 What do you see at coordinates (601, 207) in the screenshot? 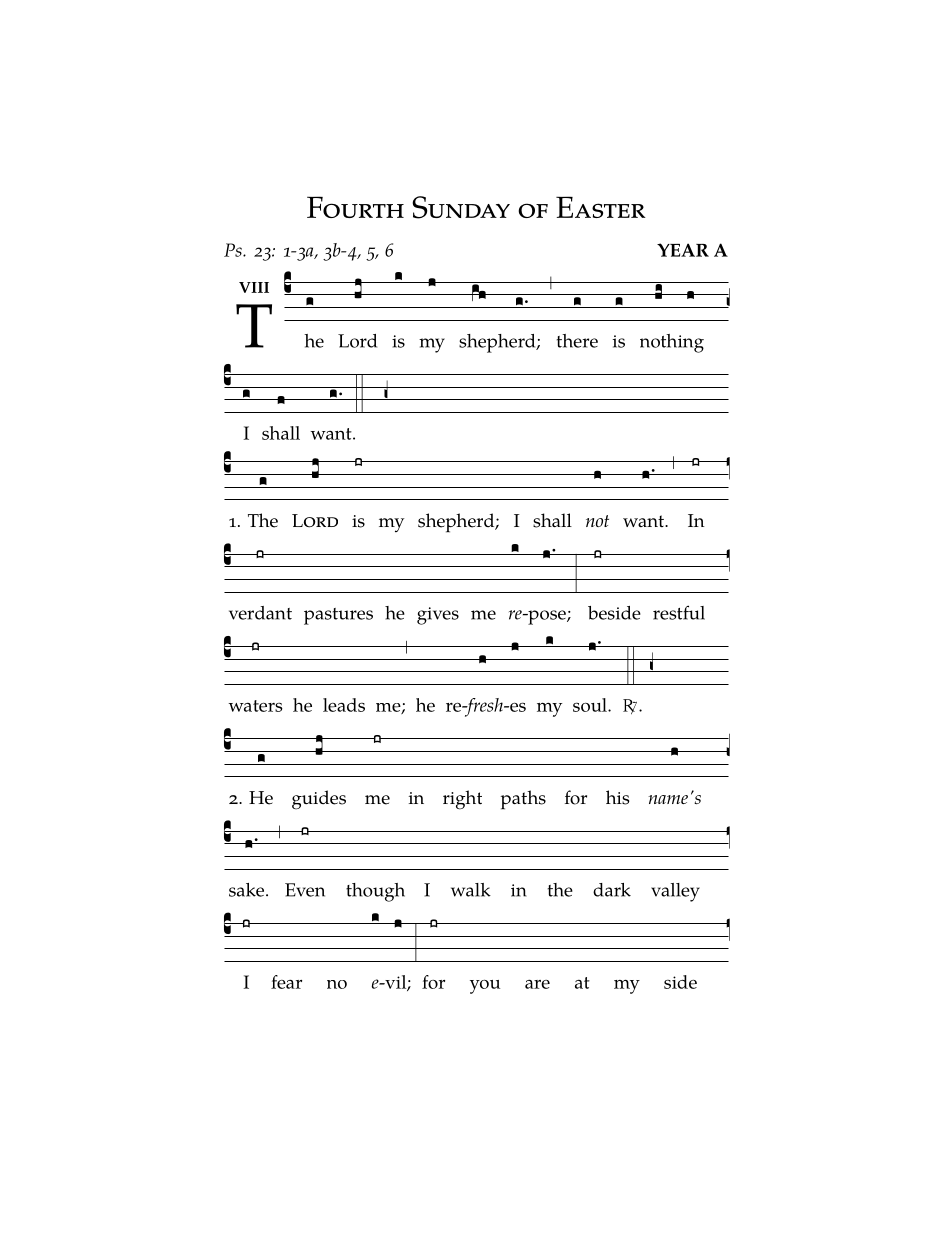
I see `Easter` at bounding box center [601, 207].
